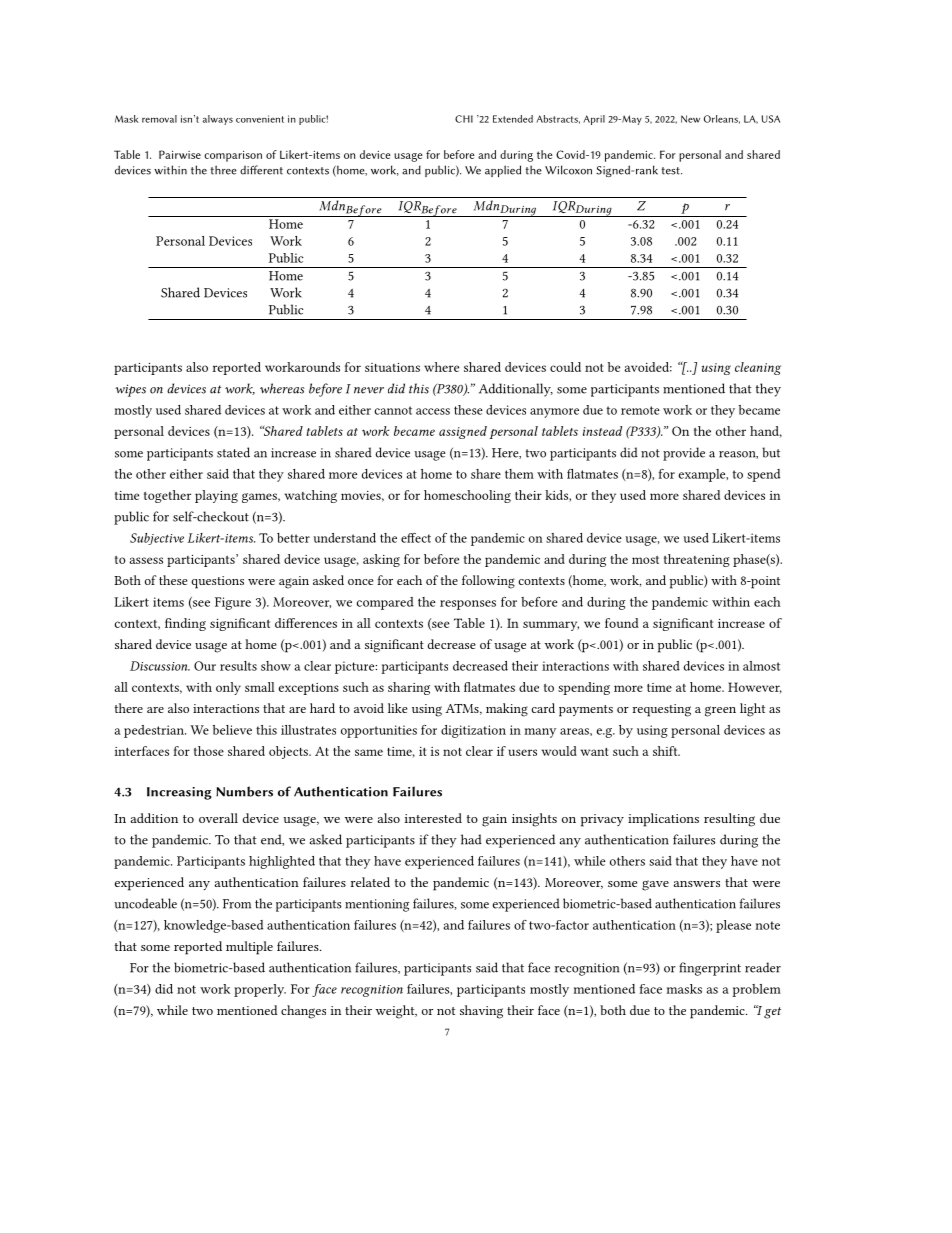 Image resolution: width=952 pixels, height=1233 pixels. I want to click on New, so click(690, 119).
